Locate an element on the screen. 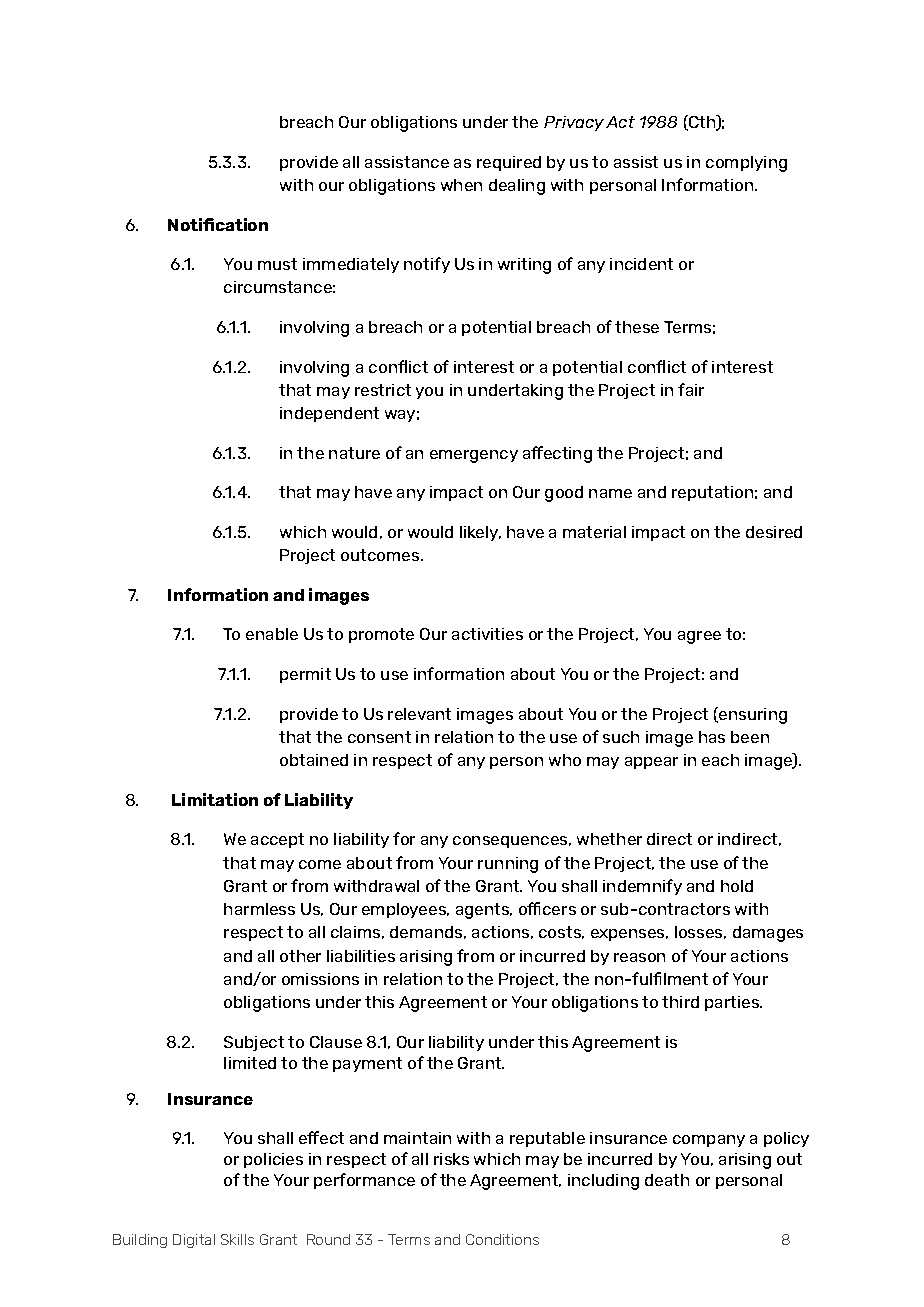  complying is located at coordinates (746, 164).
